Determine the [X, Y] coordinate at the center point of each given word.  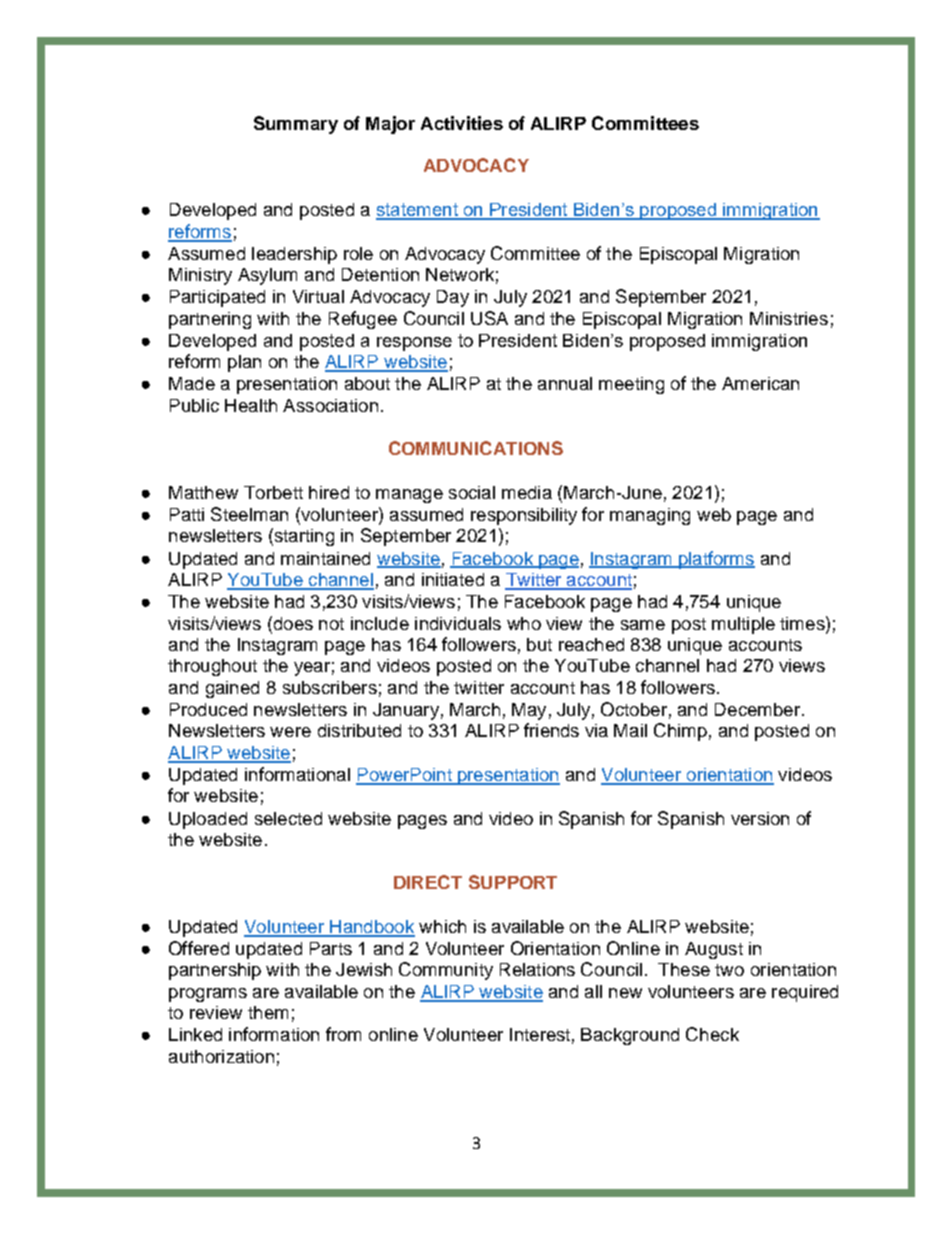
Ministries [789, 318]
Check [712, 1034]
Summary [296, 125]
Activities [462, 123]
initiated [453, 579]
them [268, 1012]
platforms [715, 560]
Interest [540, 1034]
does [292, 623]
